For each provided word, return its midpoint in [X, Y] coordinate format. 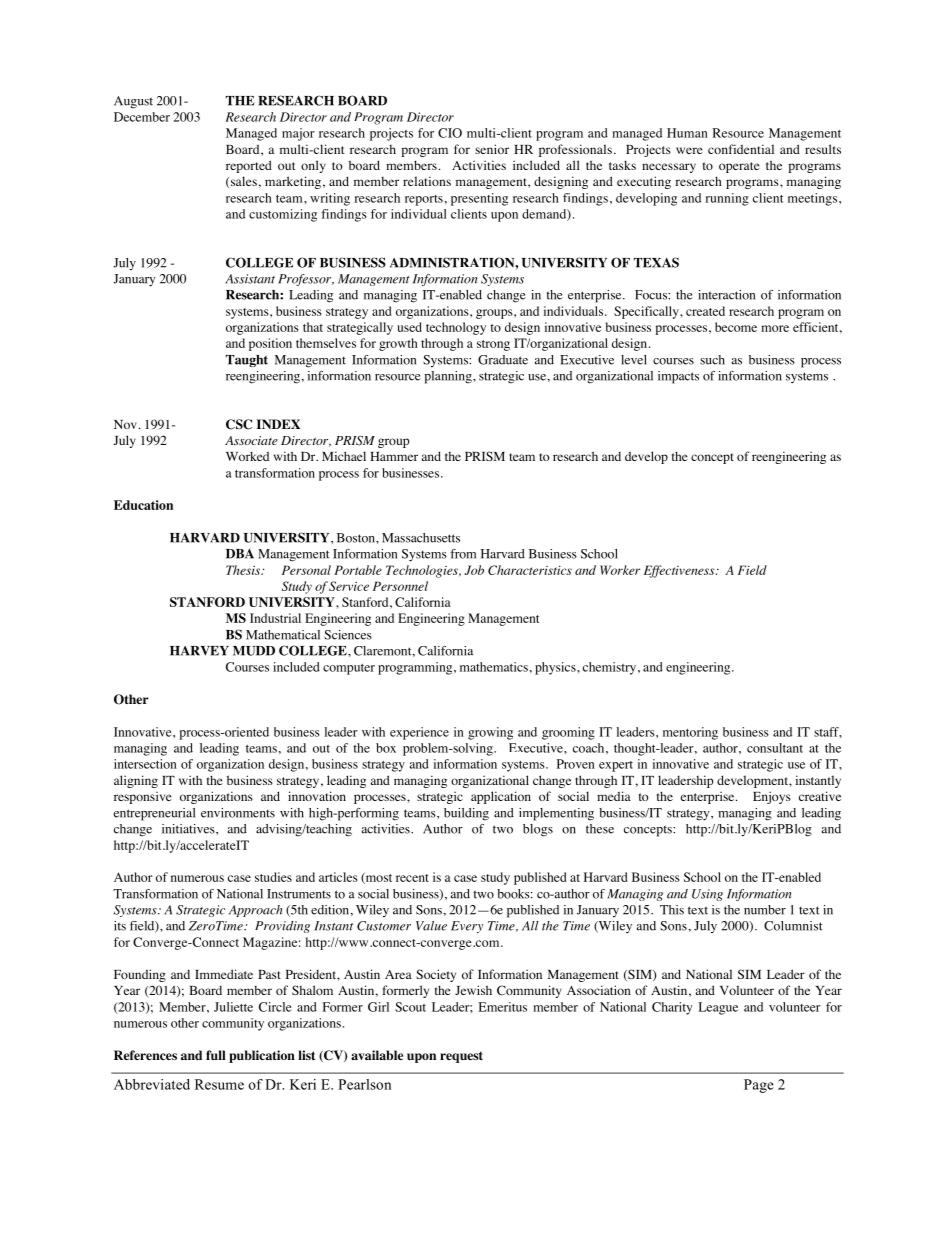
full [216, 1055]
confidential [741, 149]
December [142, 117]
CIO [450, 133]
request [461, 1057]
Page [759, 1086]
